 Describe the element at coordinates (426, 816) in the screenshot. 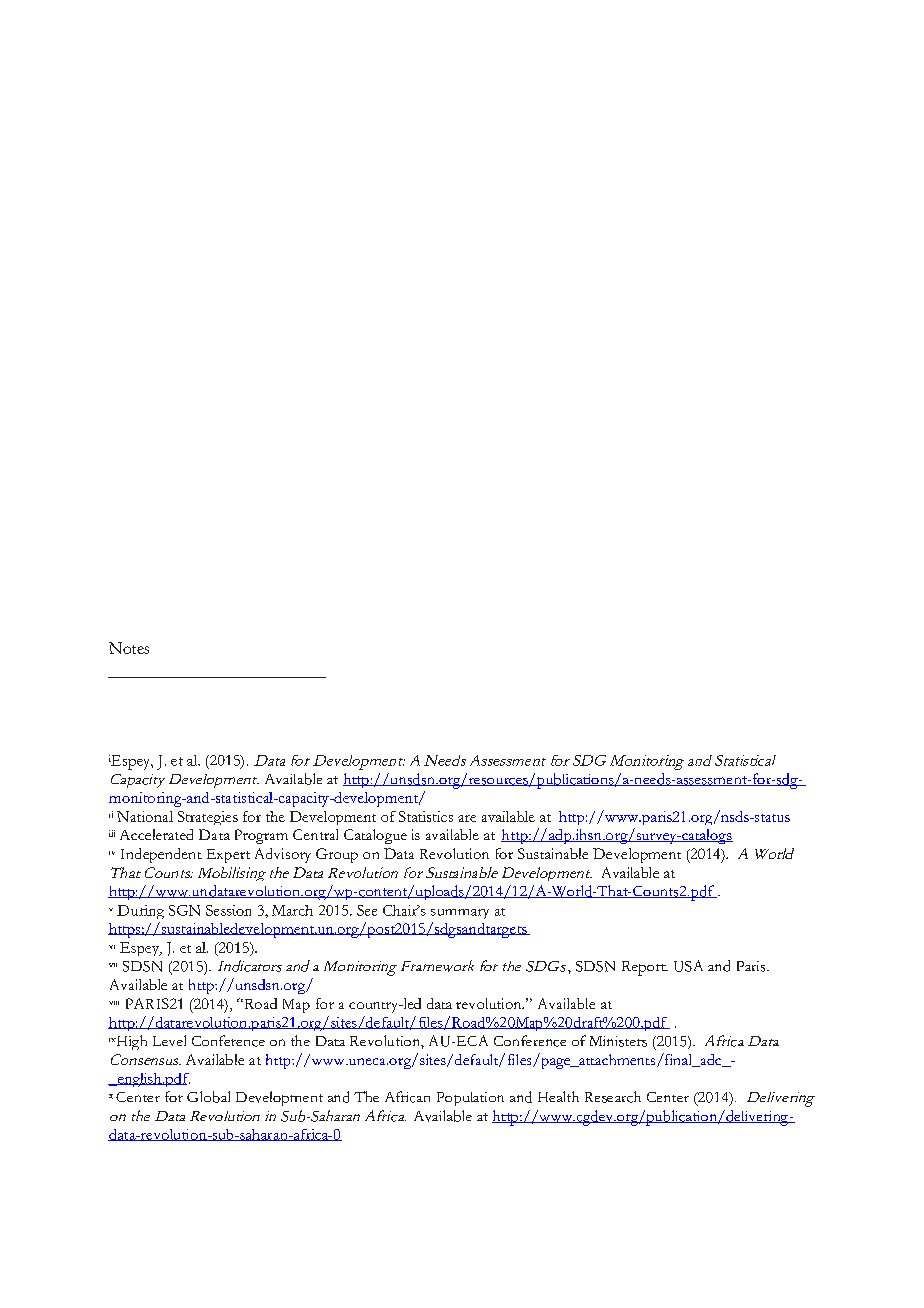

I see `Statistics` at that location.
